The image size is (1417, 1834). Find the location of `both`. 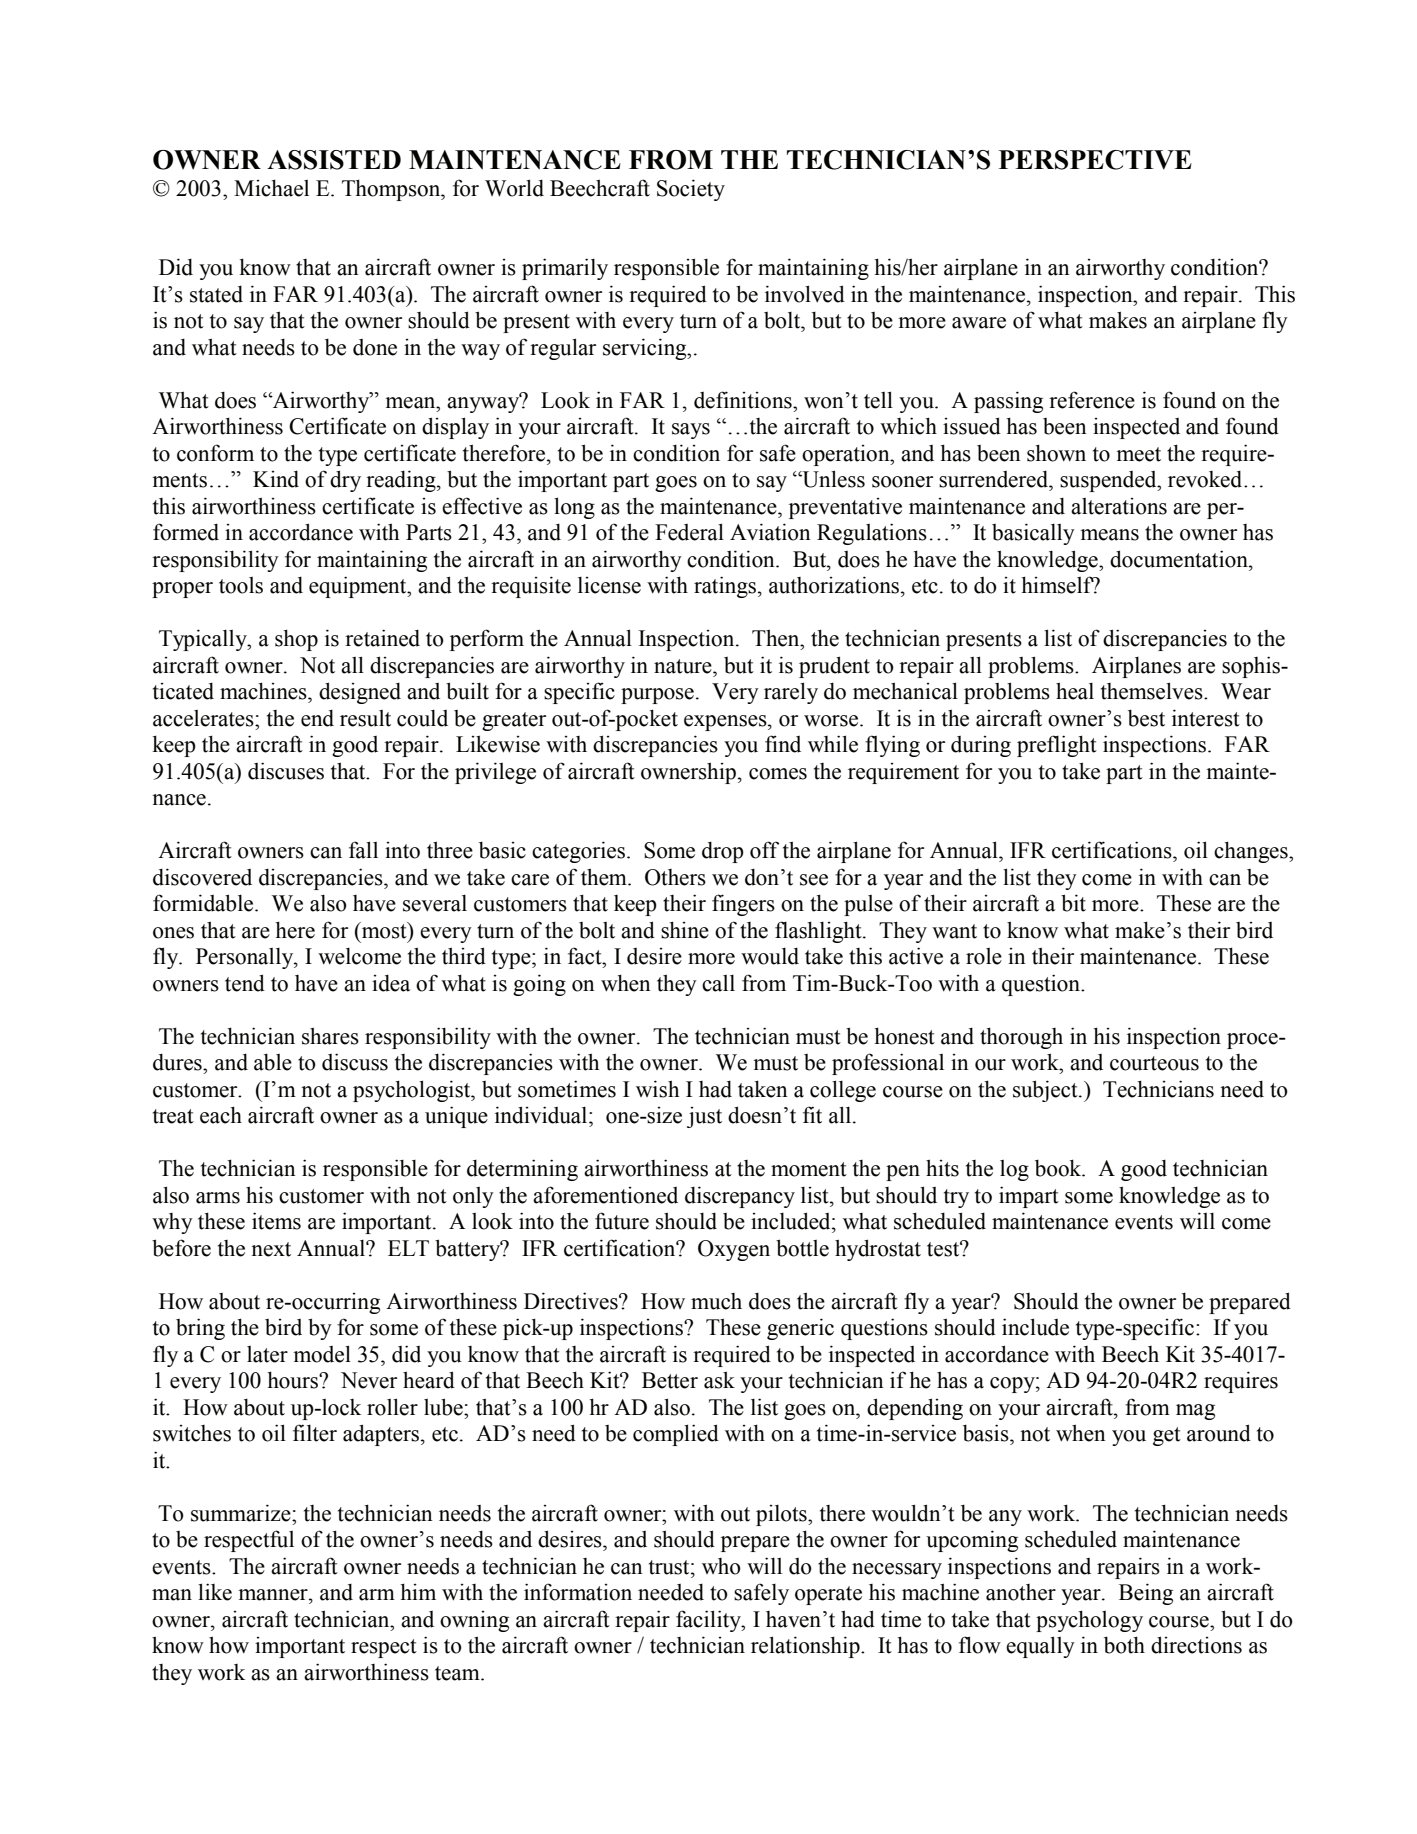

both is located at coordinates (1124, 1645).
